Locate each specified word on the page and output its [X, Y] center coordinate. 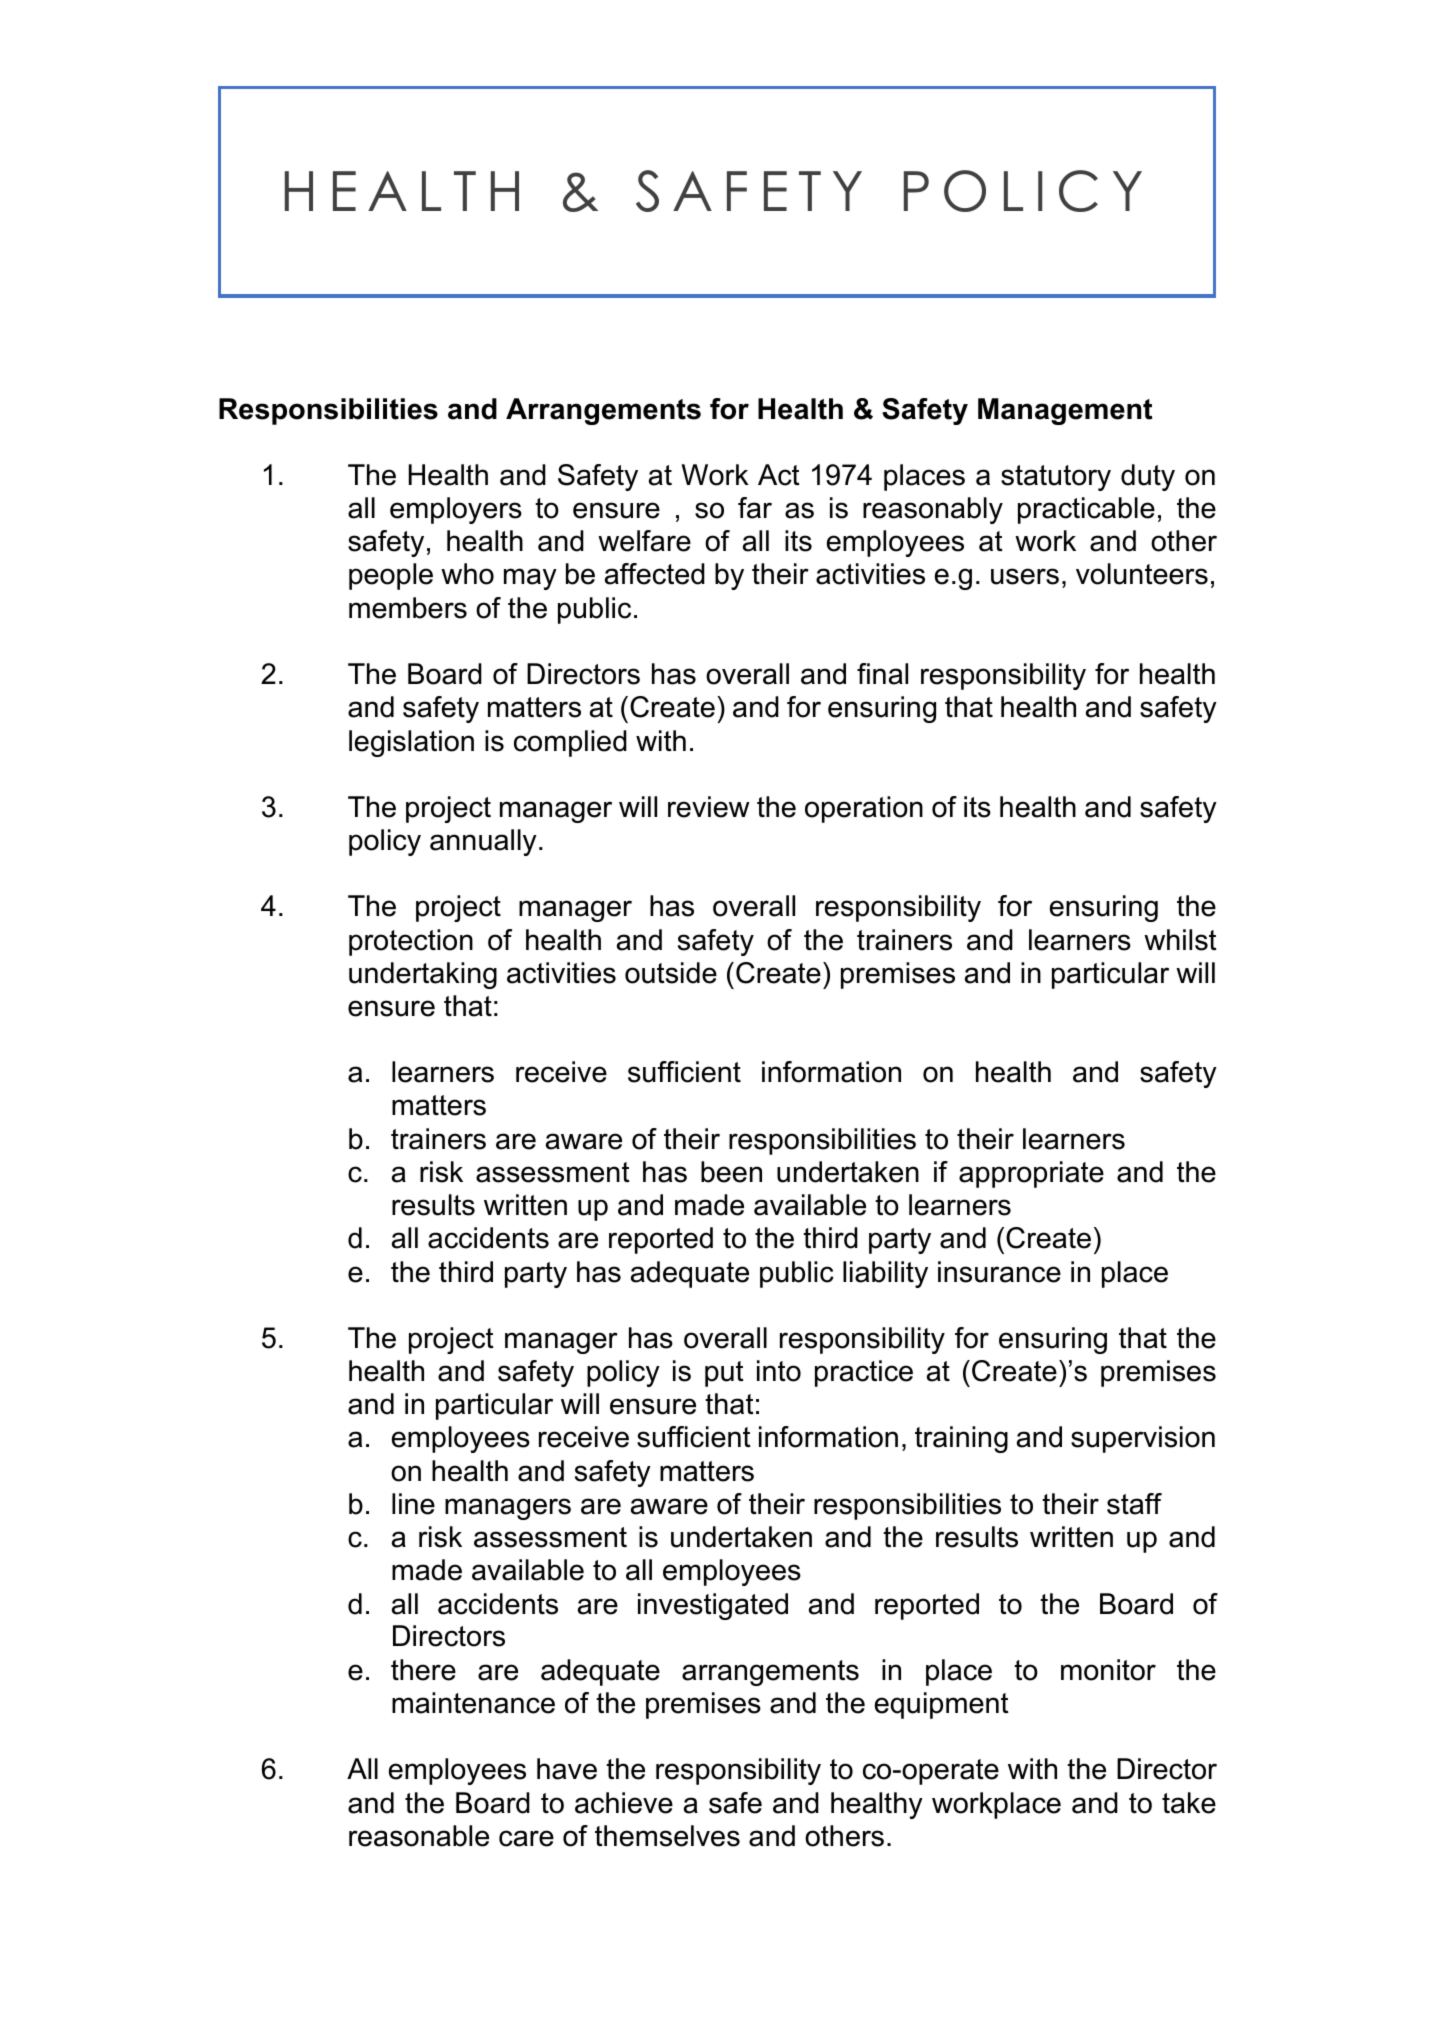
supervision [1143, 1439]
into [779, 1371]
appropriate [1031, 1174]
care [526, 1838]
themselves [667, 1836]
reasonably [933, 510]
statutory [1056, 478]
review [709, 807]
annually [483, 842]
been [731, 1172]
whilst [1180, 940]
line [413, 1504]
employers [456, 510]
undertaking [423, 975]
